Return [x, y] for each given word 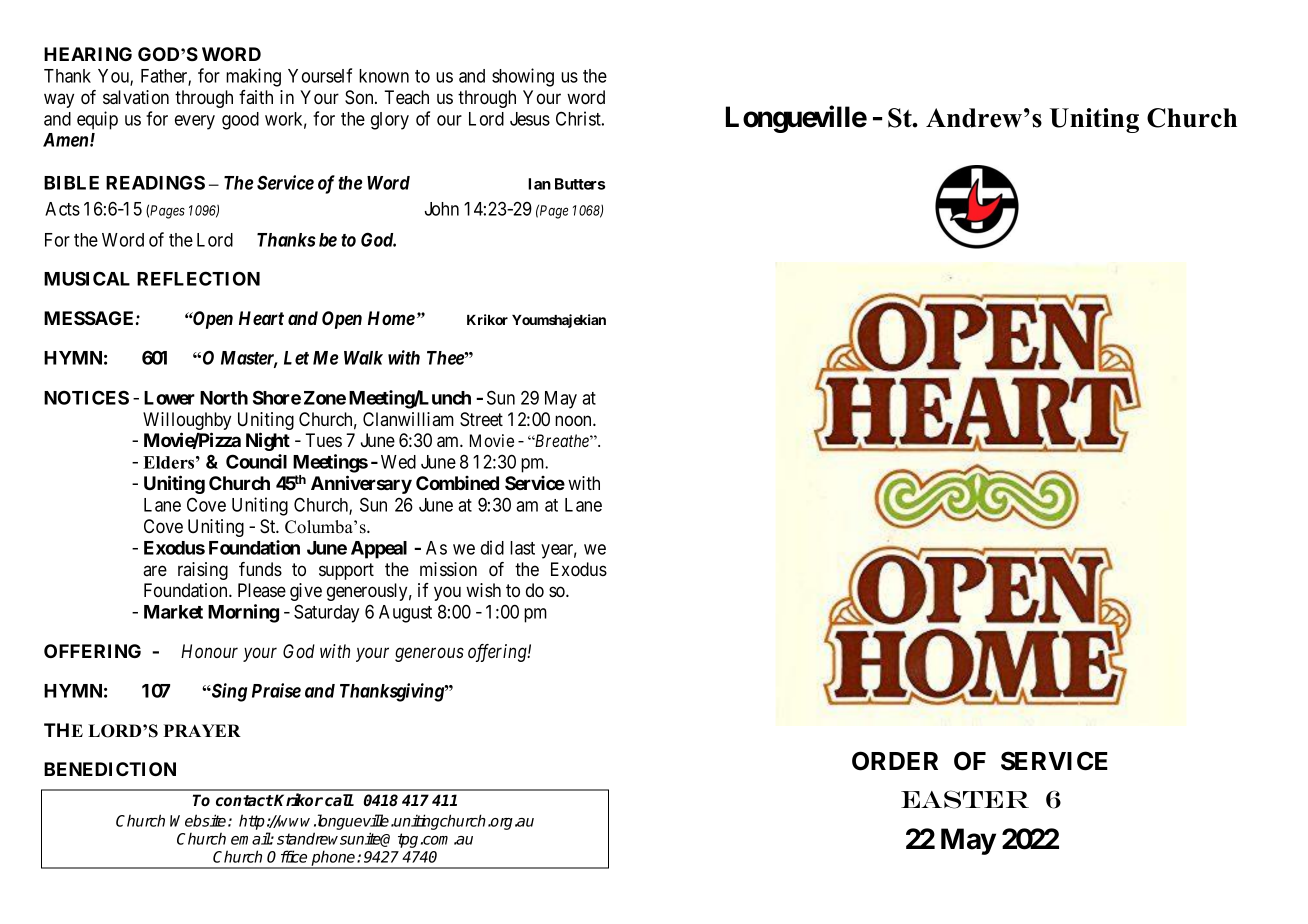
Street [481, 419]
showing [523, 77]
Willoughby [187, 422]
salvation [136, 97]
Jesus [530, 119]
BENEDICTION [110, 769]
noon [574, 421]
